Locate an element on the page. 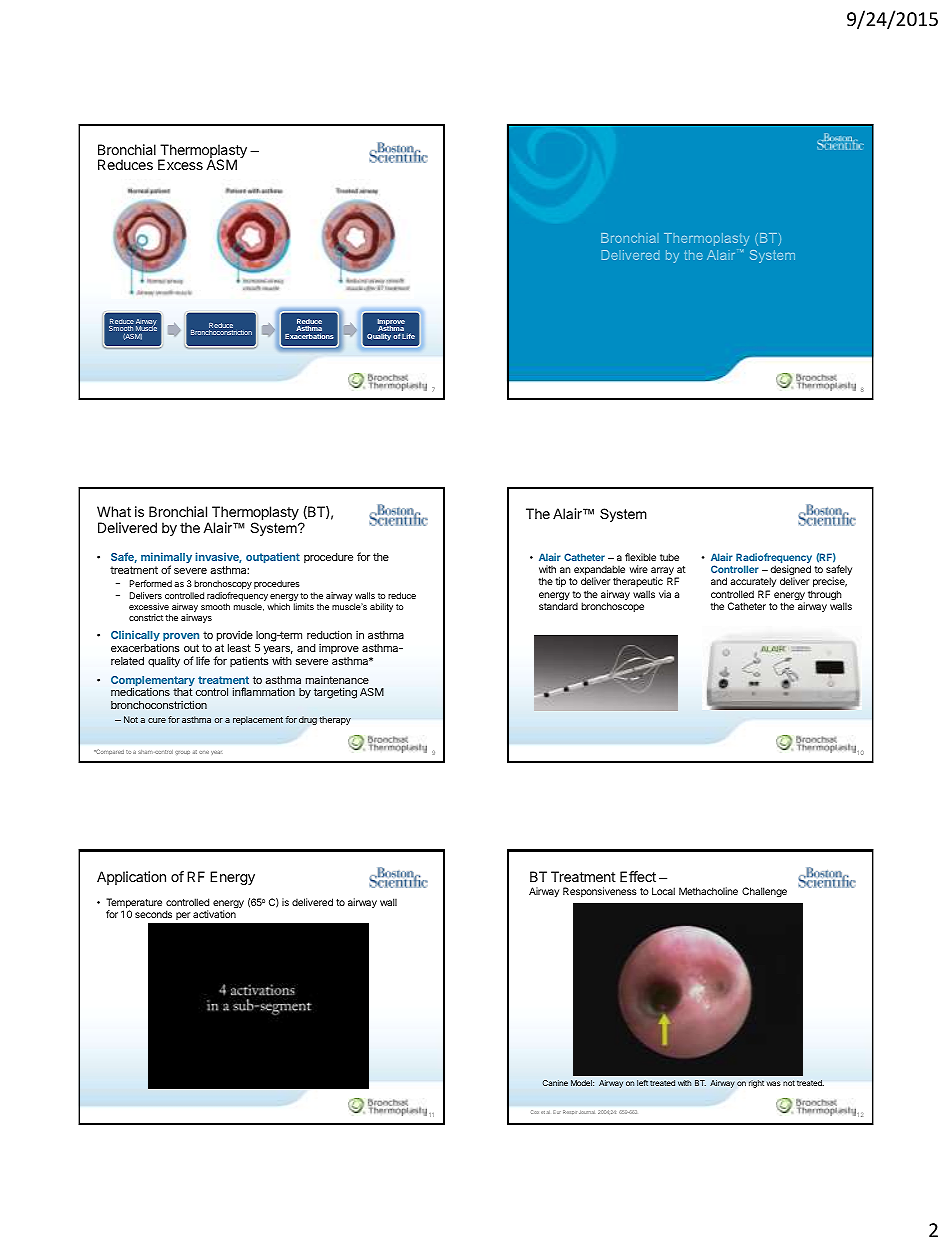 The width and height of the image is (952, 1250). tip is located at coordinates (560, 582).
